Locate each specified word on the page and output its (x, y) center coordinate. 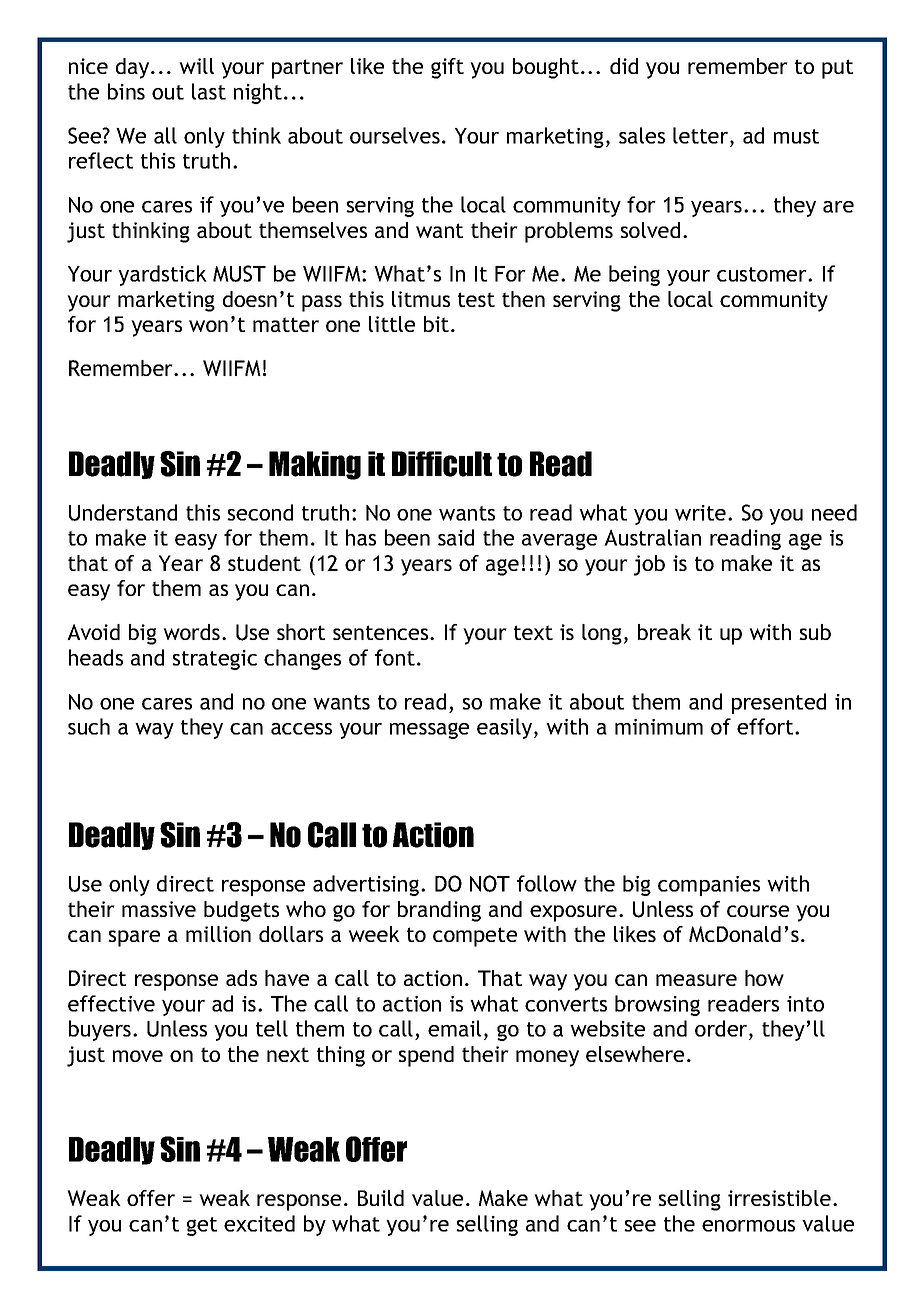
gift (447, 68)
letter (702, 135)
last (209, 91)
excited (259, 1223)
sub (815, 632)
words (193, 632)
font (395, 657)
